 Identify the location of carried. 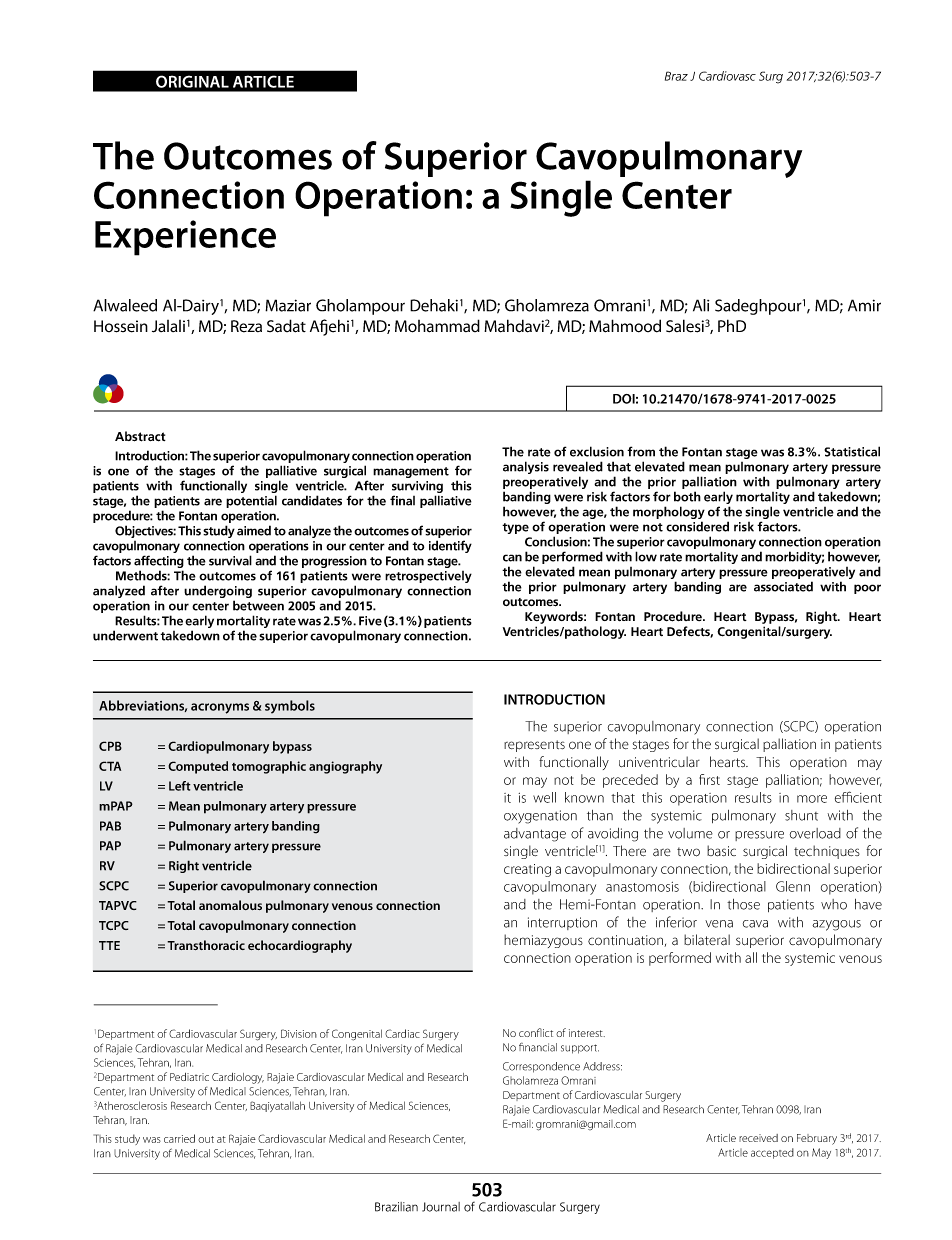
(179, 1138).
